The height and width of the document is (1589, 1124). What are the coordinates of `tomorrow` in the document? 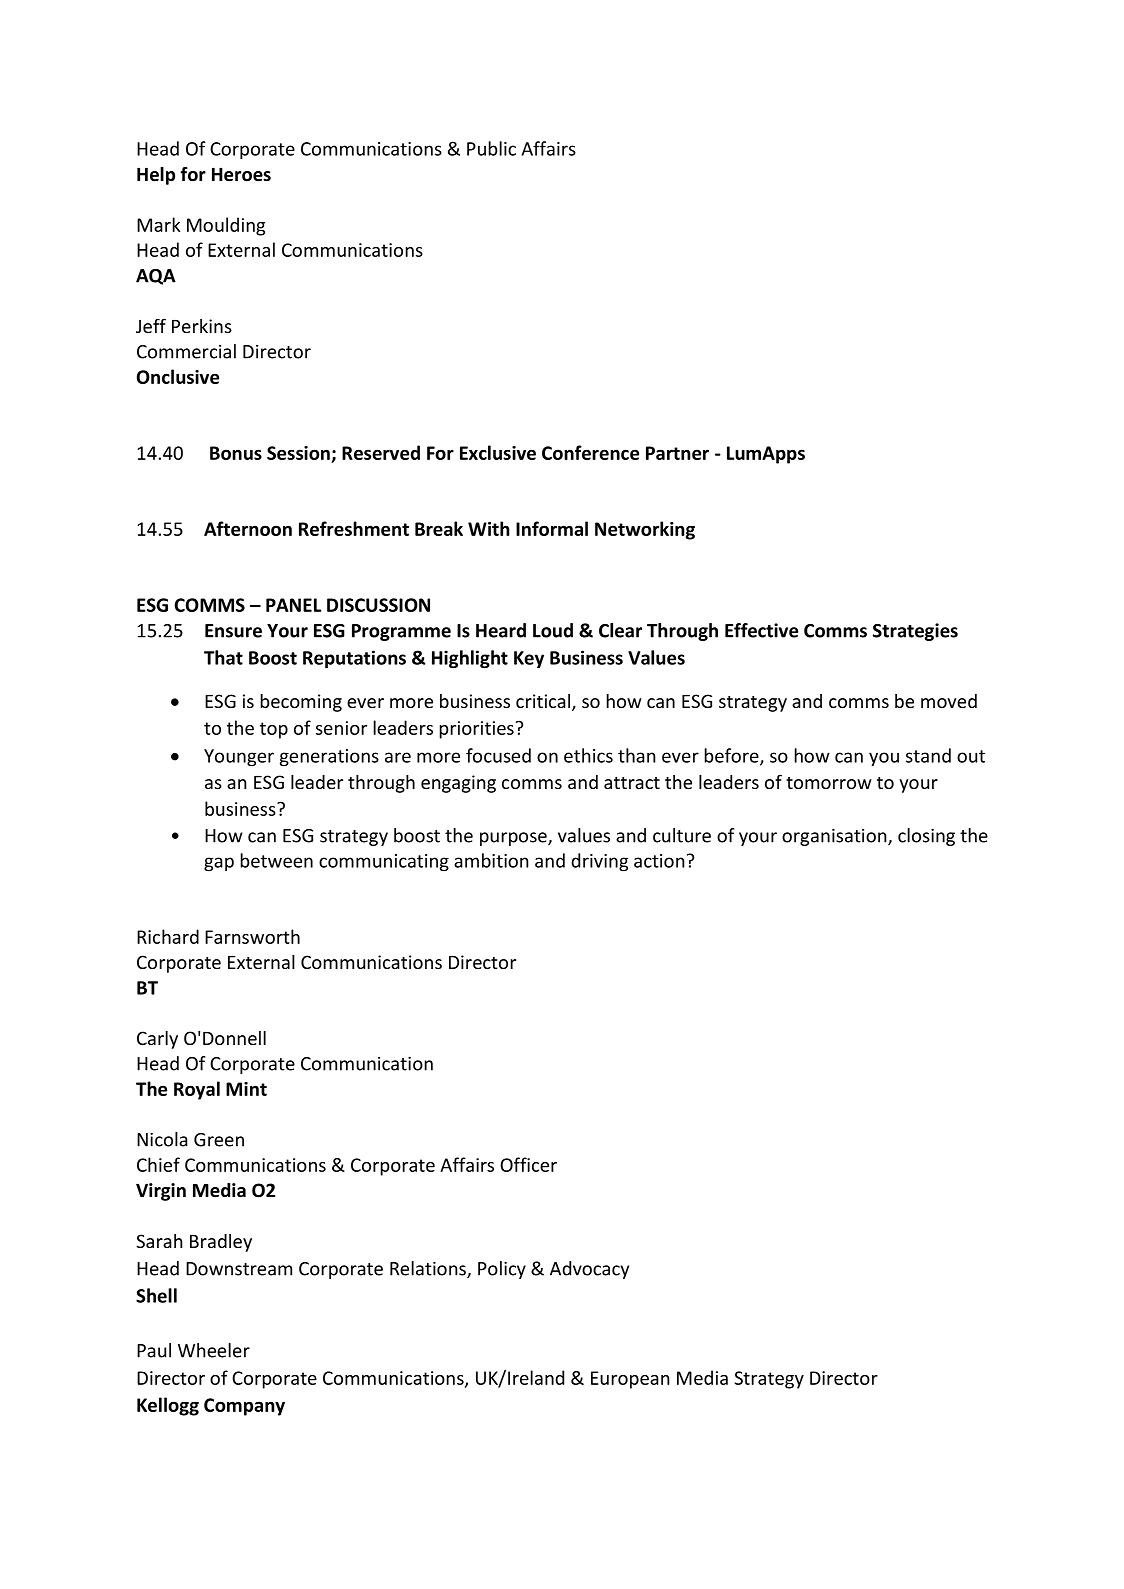 It's located at (829, 783).
